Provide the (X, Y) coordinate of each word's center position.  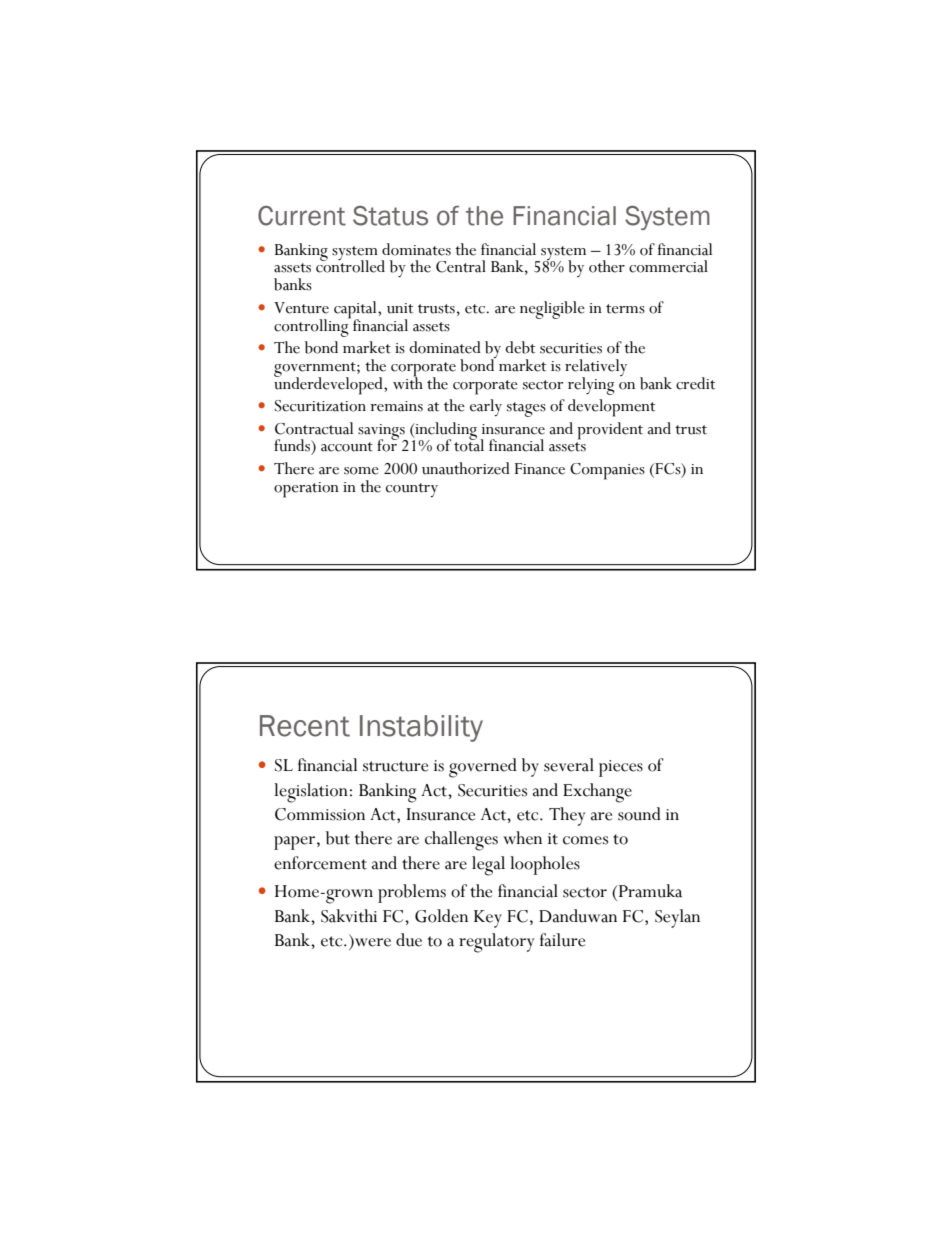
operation (306, 490)
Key (488, 919)
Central (461, 266)
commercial (668, 266)
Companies (607, 471)
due (409, 940)
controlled (350, 265)
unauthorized (466, 468)
